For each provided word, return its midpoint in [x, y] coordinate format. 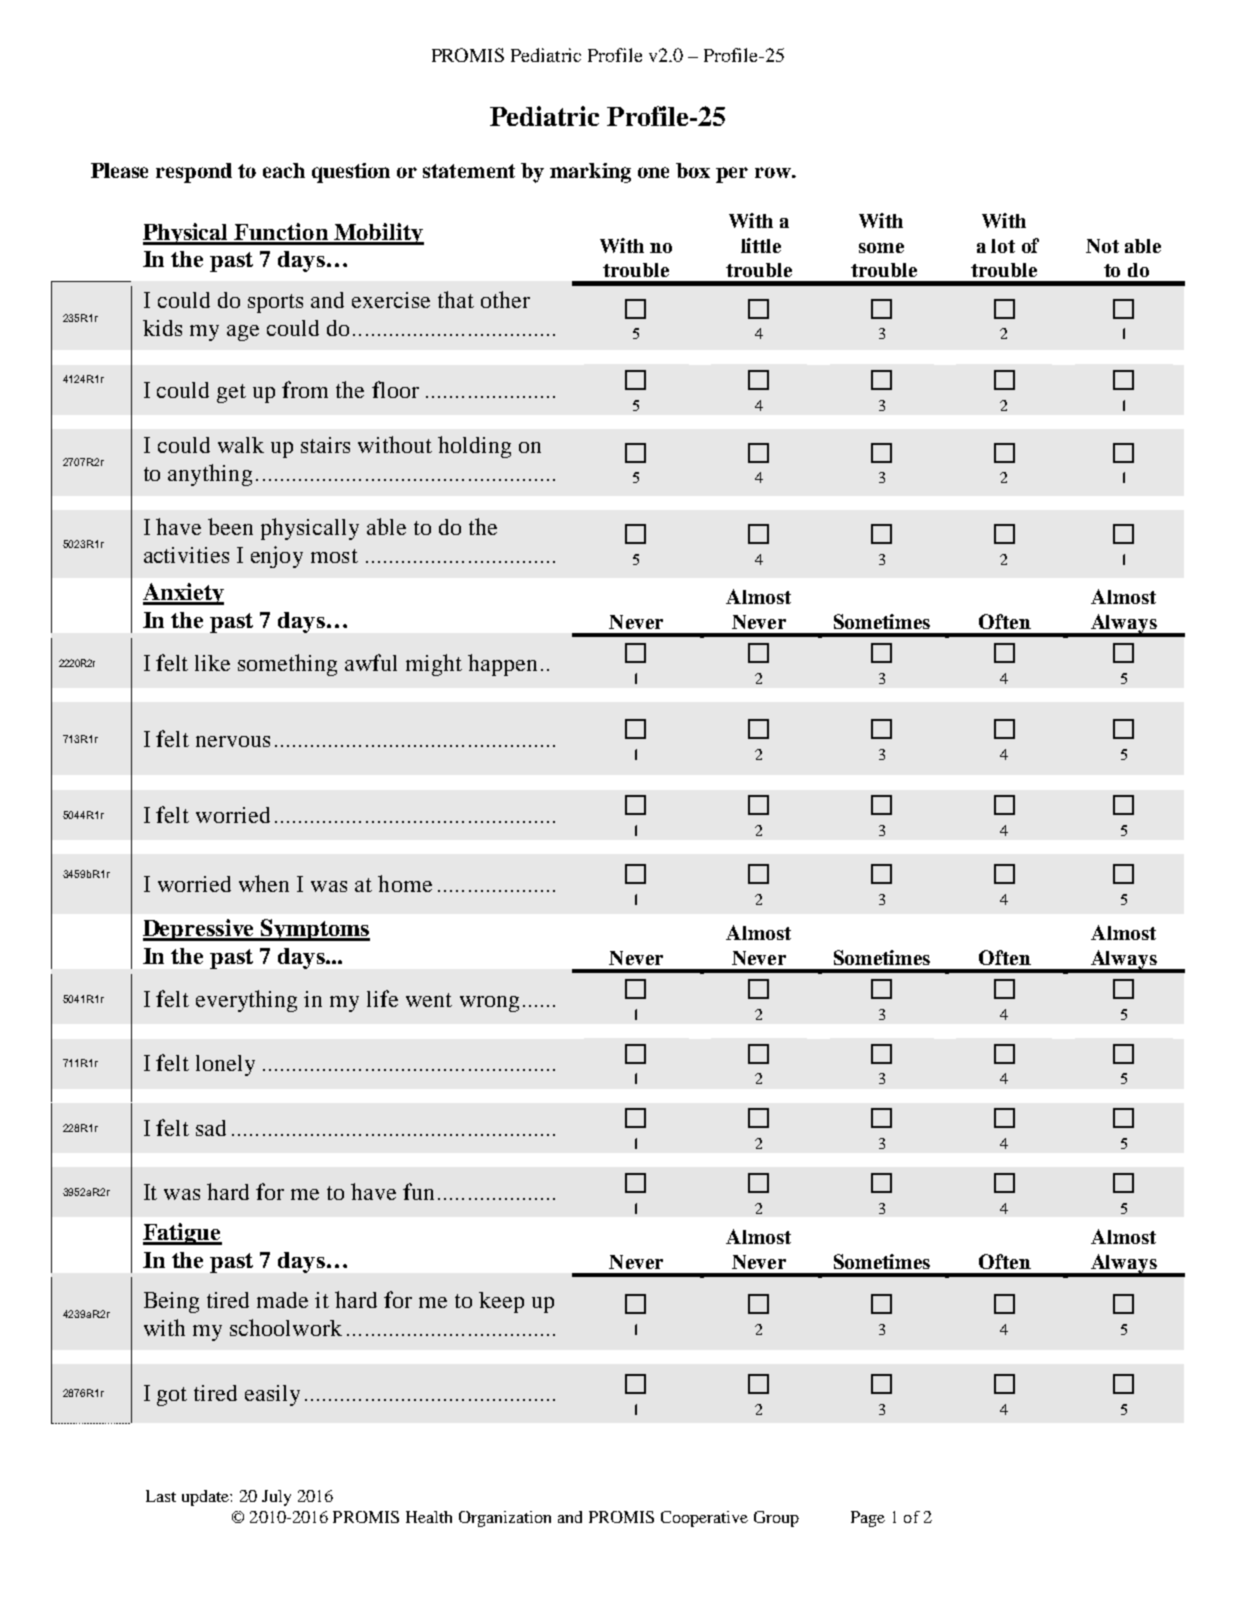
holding [474, 447]
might [434, 665]
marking [590, 173]
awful [371, 662]
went [429, 1000]
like [212, 663]
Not [1102, 246]
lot [1003, 246]
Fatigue [182, 1234]
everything [246, 1001]
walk [241, 445]
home [405, 883]
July [276, 1498]
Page [868, 1519]
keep [501, 1302]
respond [194, 173]
